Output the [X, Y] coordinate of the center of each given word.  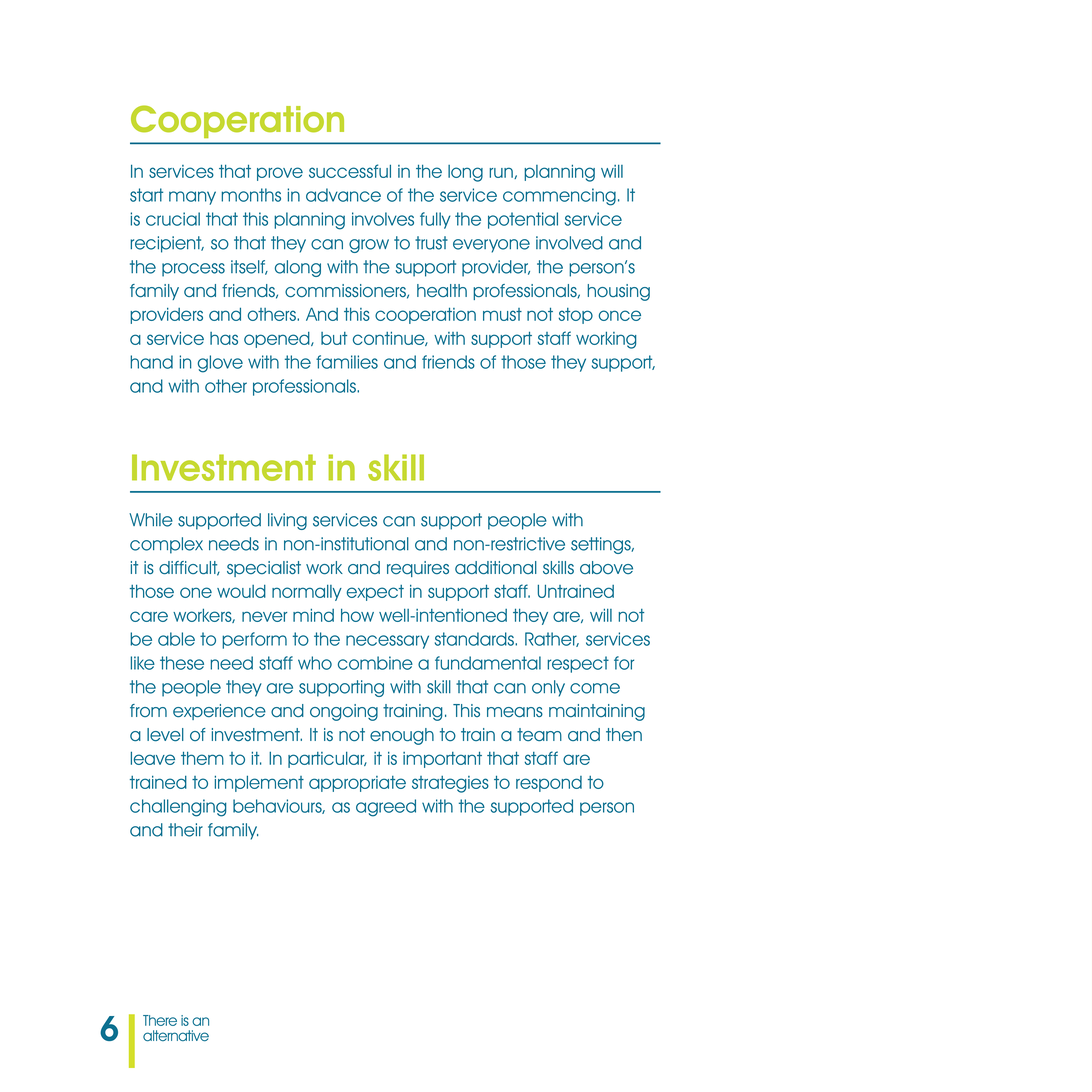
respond [549, 784]
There [160, 1020]
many [192, 198]
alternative [176, 1035]
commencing [559, 197]
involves [383, 219]
